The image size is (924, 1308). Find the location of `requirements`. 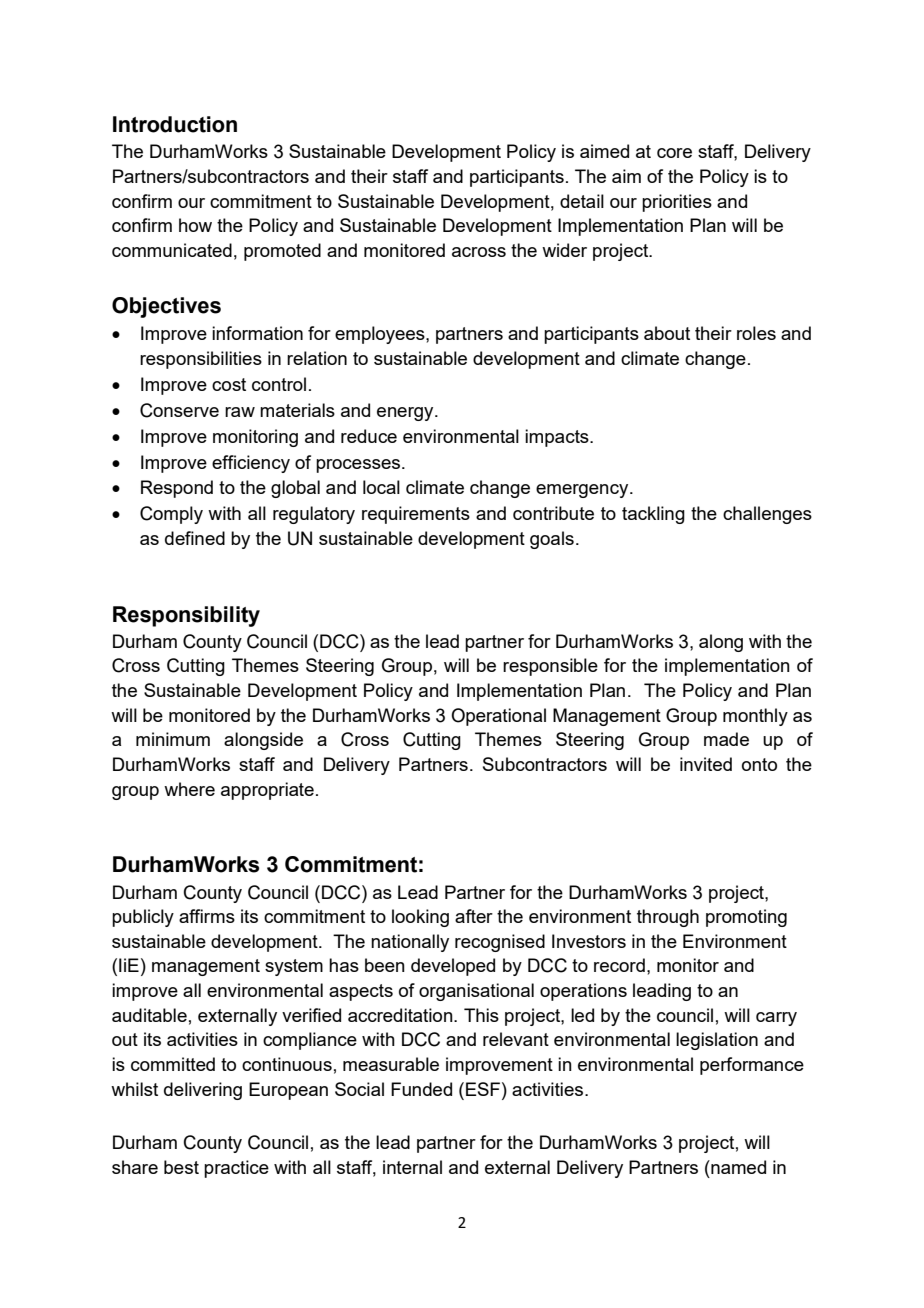

requirements is located at coordinates (416, 515).
